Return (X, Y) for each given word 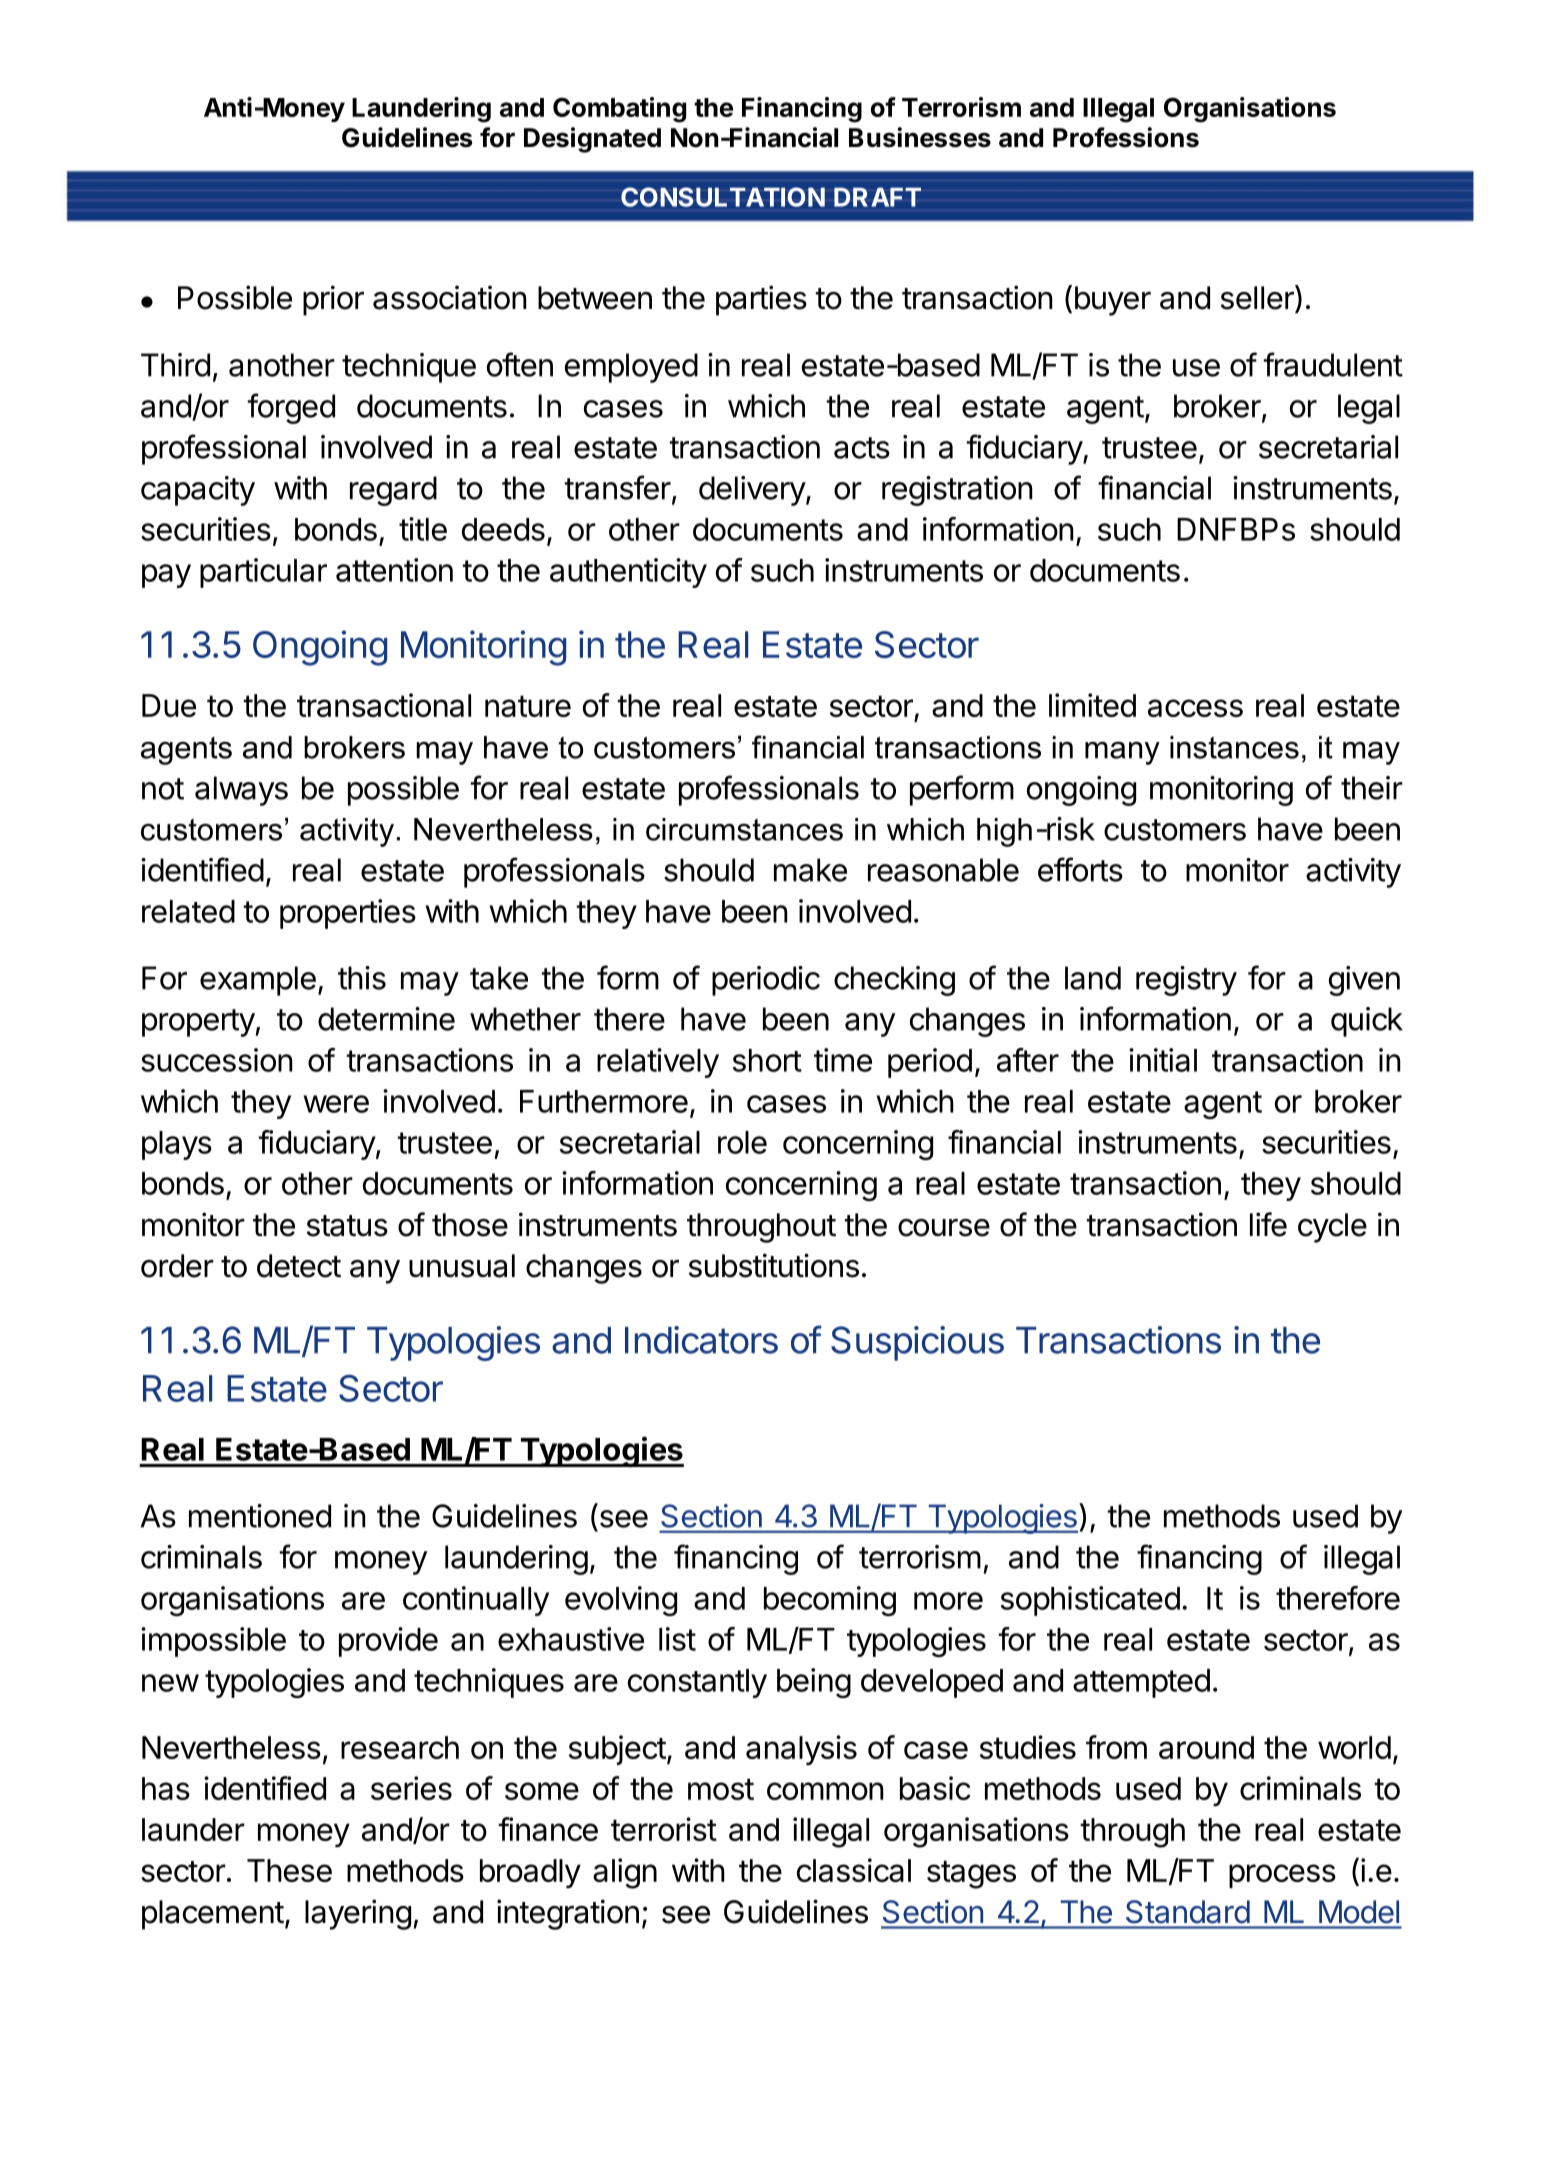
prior (333, 300)
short (767, 1060)
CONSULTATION (723, 197)
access (1195, 708)
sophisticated (1090, 1601)
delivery (753, 491)
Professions (1126, 137)
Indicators (701, 1340)
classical (854, 1870)
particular (263, 573)
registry (1186, 981)
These (289, 1870)
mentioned (260, 1516)
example (258, 981)
